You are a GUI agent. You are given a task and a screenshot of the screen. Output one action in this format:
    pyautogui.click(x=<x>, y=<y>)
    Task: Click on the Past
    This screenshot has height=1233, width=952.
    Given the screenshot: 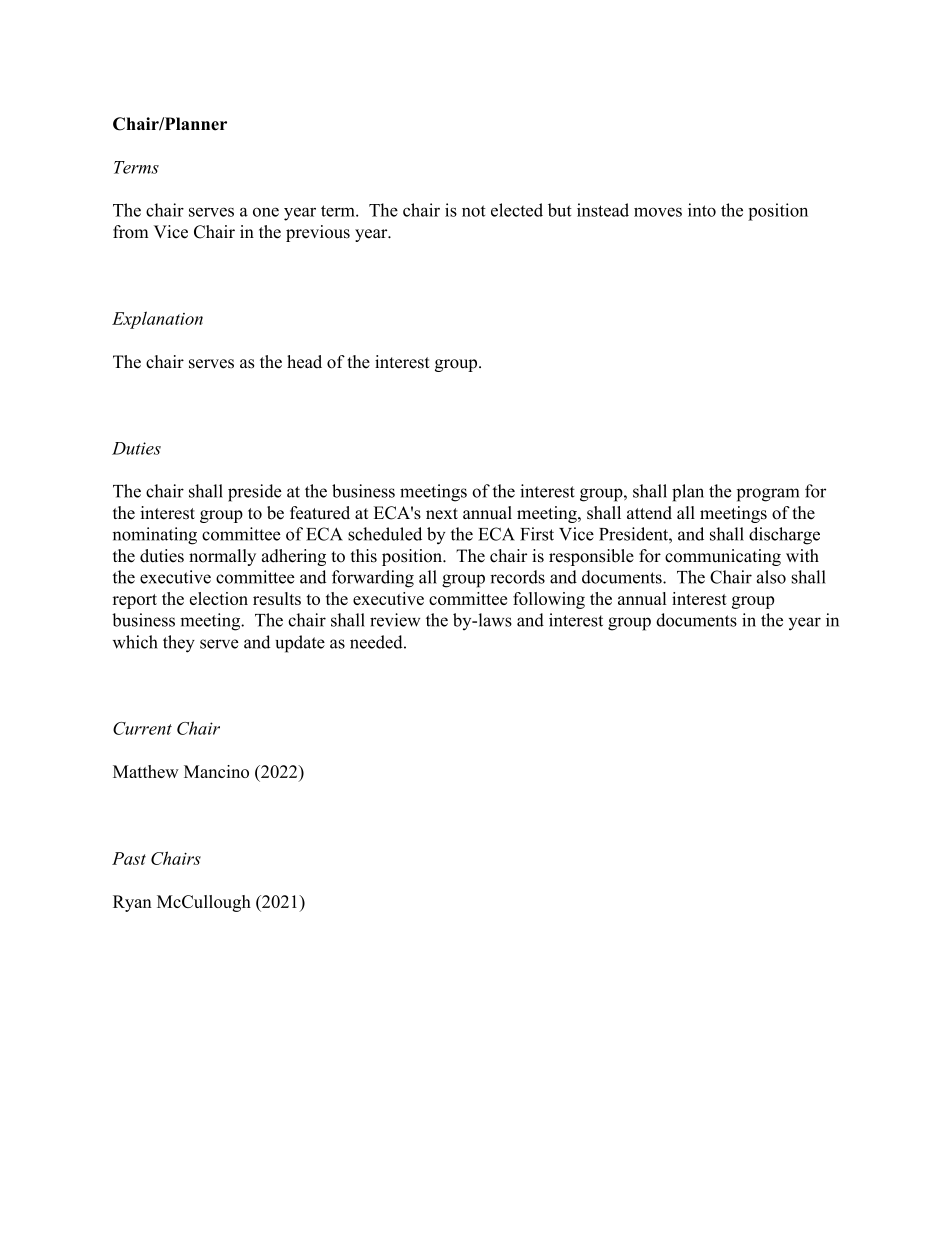 What is the action you would take?
    pyautogui.click(x=129, y=858)
